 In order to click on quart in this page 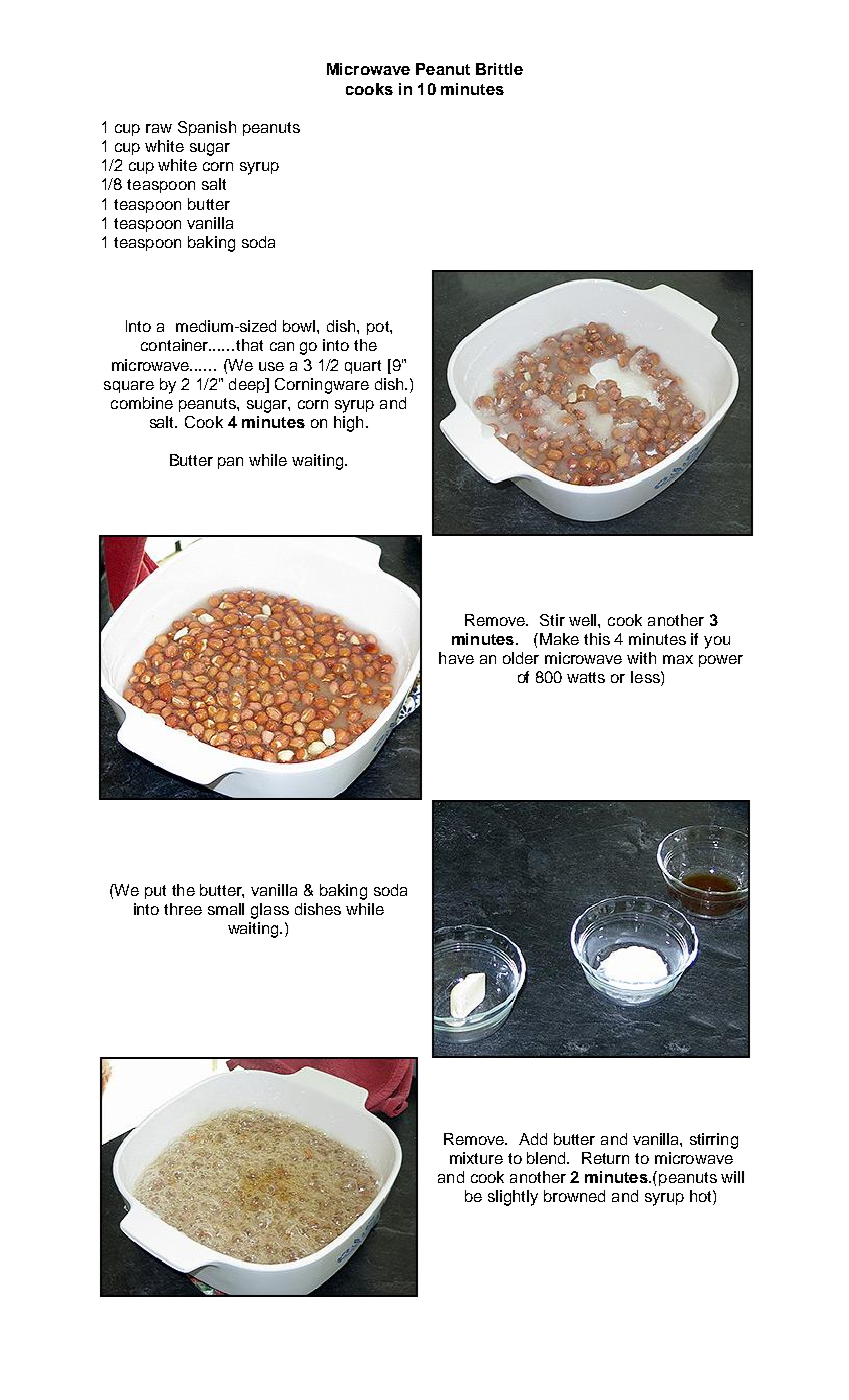, I will do `click(363, 367)`.
